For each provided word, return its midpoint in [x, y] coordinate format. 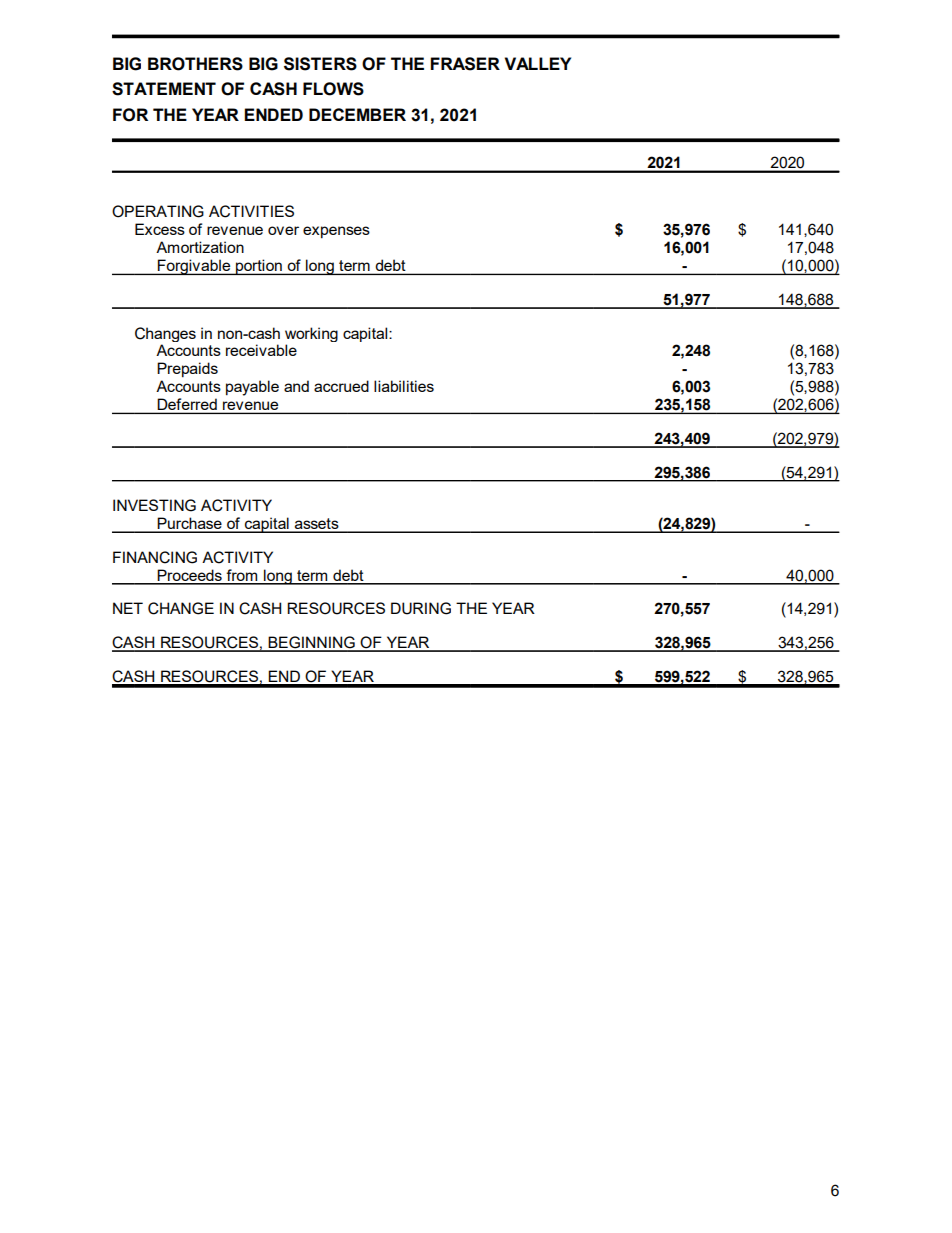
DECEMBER [357, 114]
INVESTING [154, 505]
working [311, 334]
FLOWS [333, 89]
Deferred [187, 405]
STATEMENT [164, 89]
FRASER [465, 64]
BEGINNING [311, 643]
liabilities [404, 386]
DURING [421, 608]
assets [317, 525]
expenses [336, 232]
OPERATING [158, 211]
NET [128, 608]
